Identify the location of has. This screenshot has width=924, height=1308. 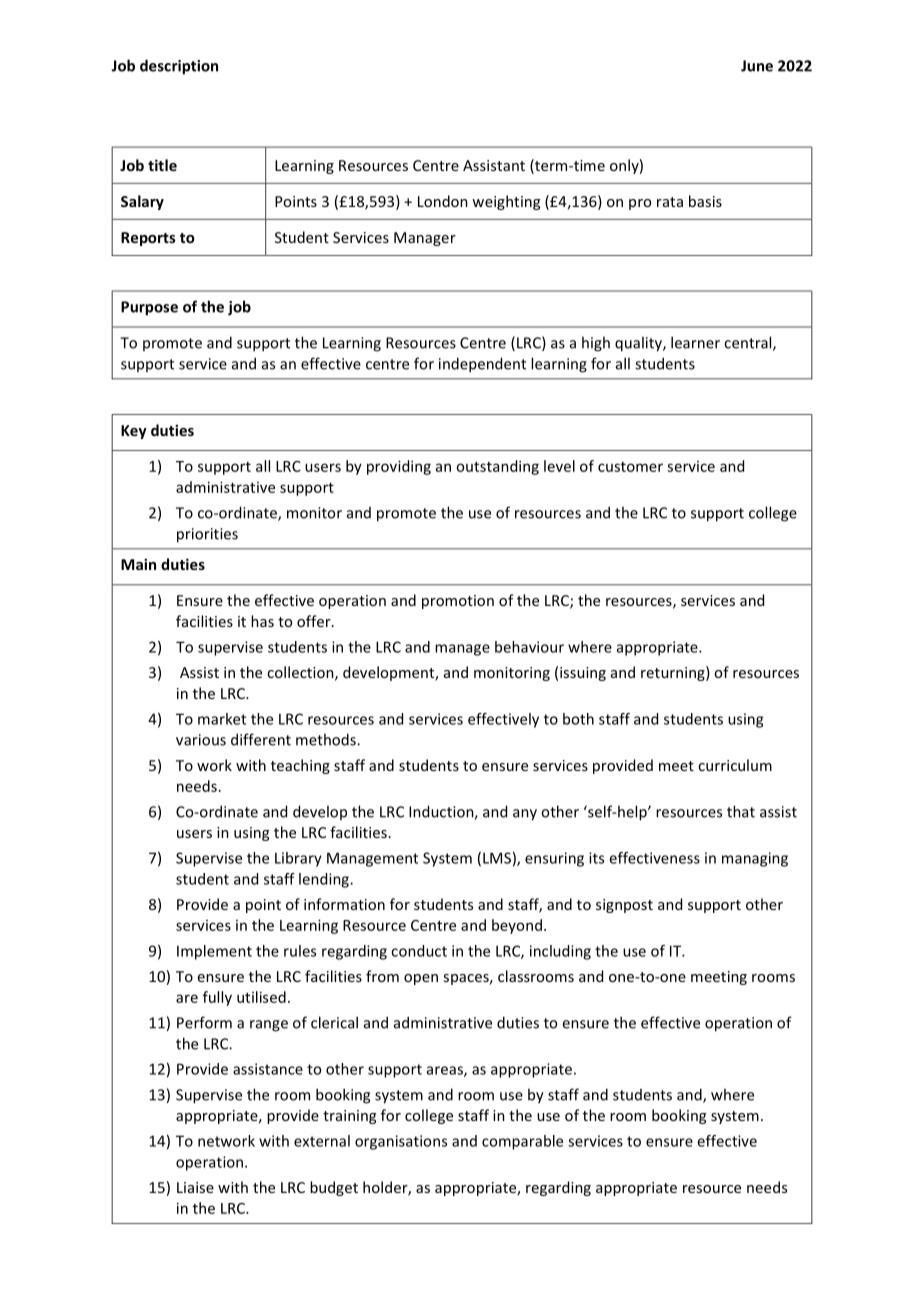
(262, 621).
